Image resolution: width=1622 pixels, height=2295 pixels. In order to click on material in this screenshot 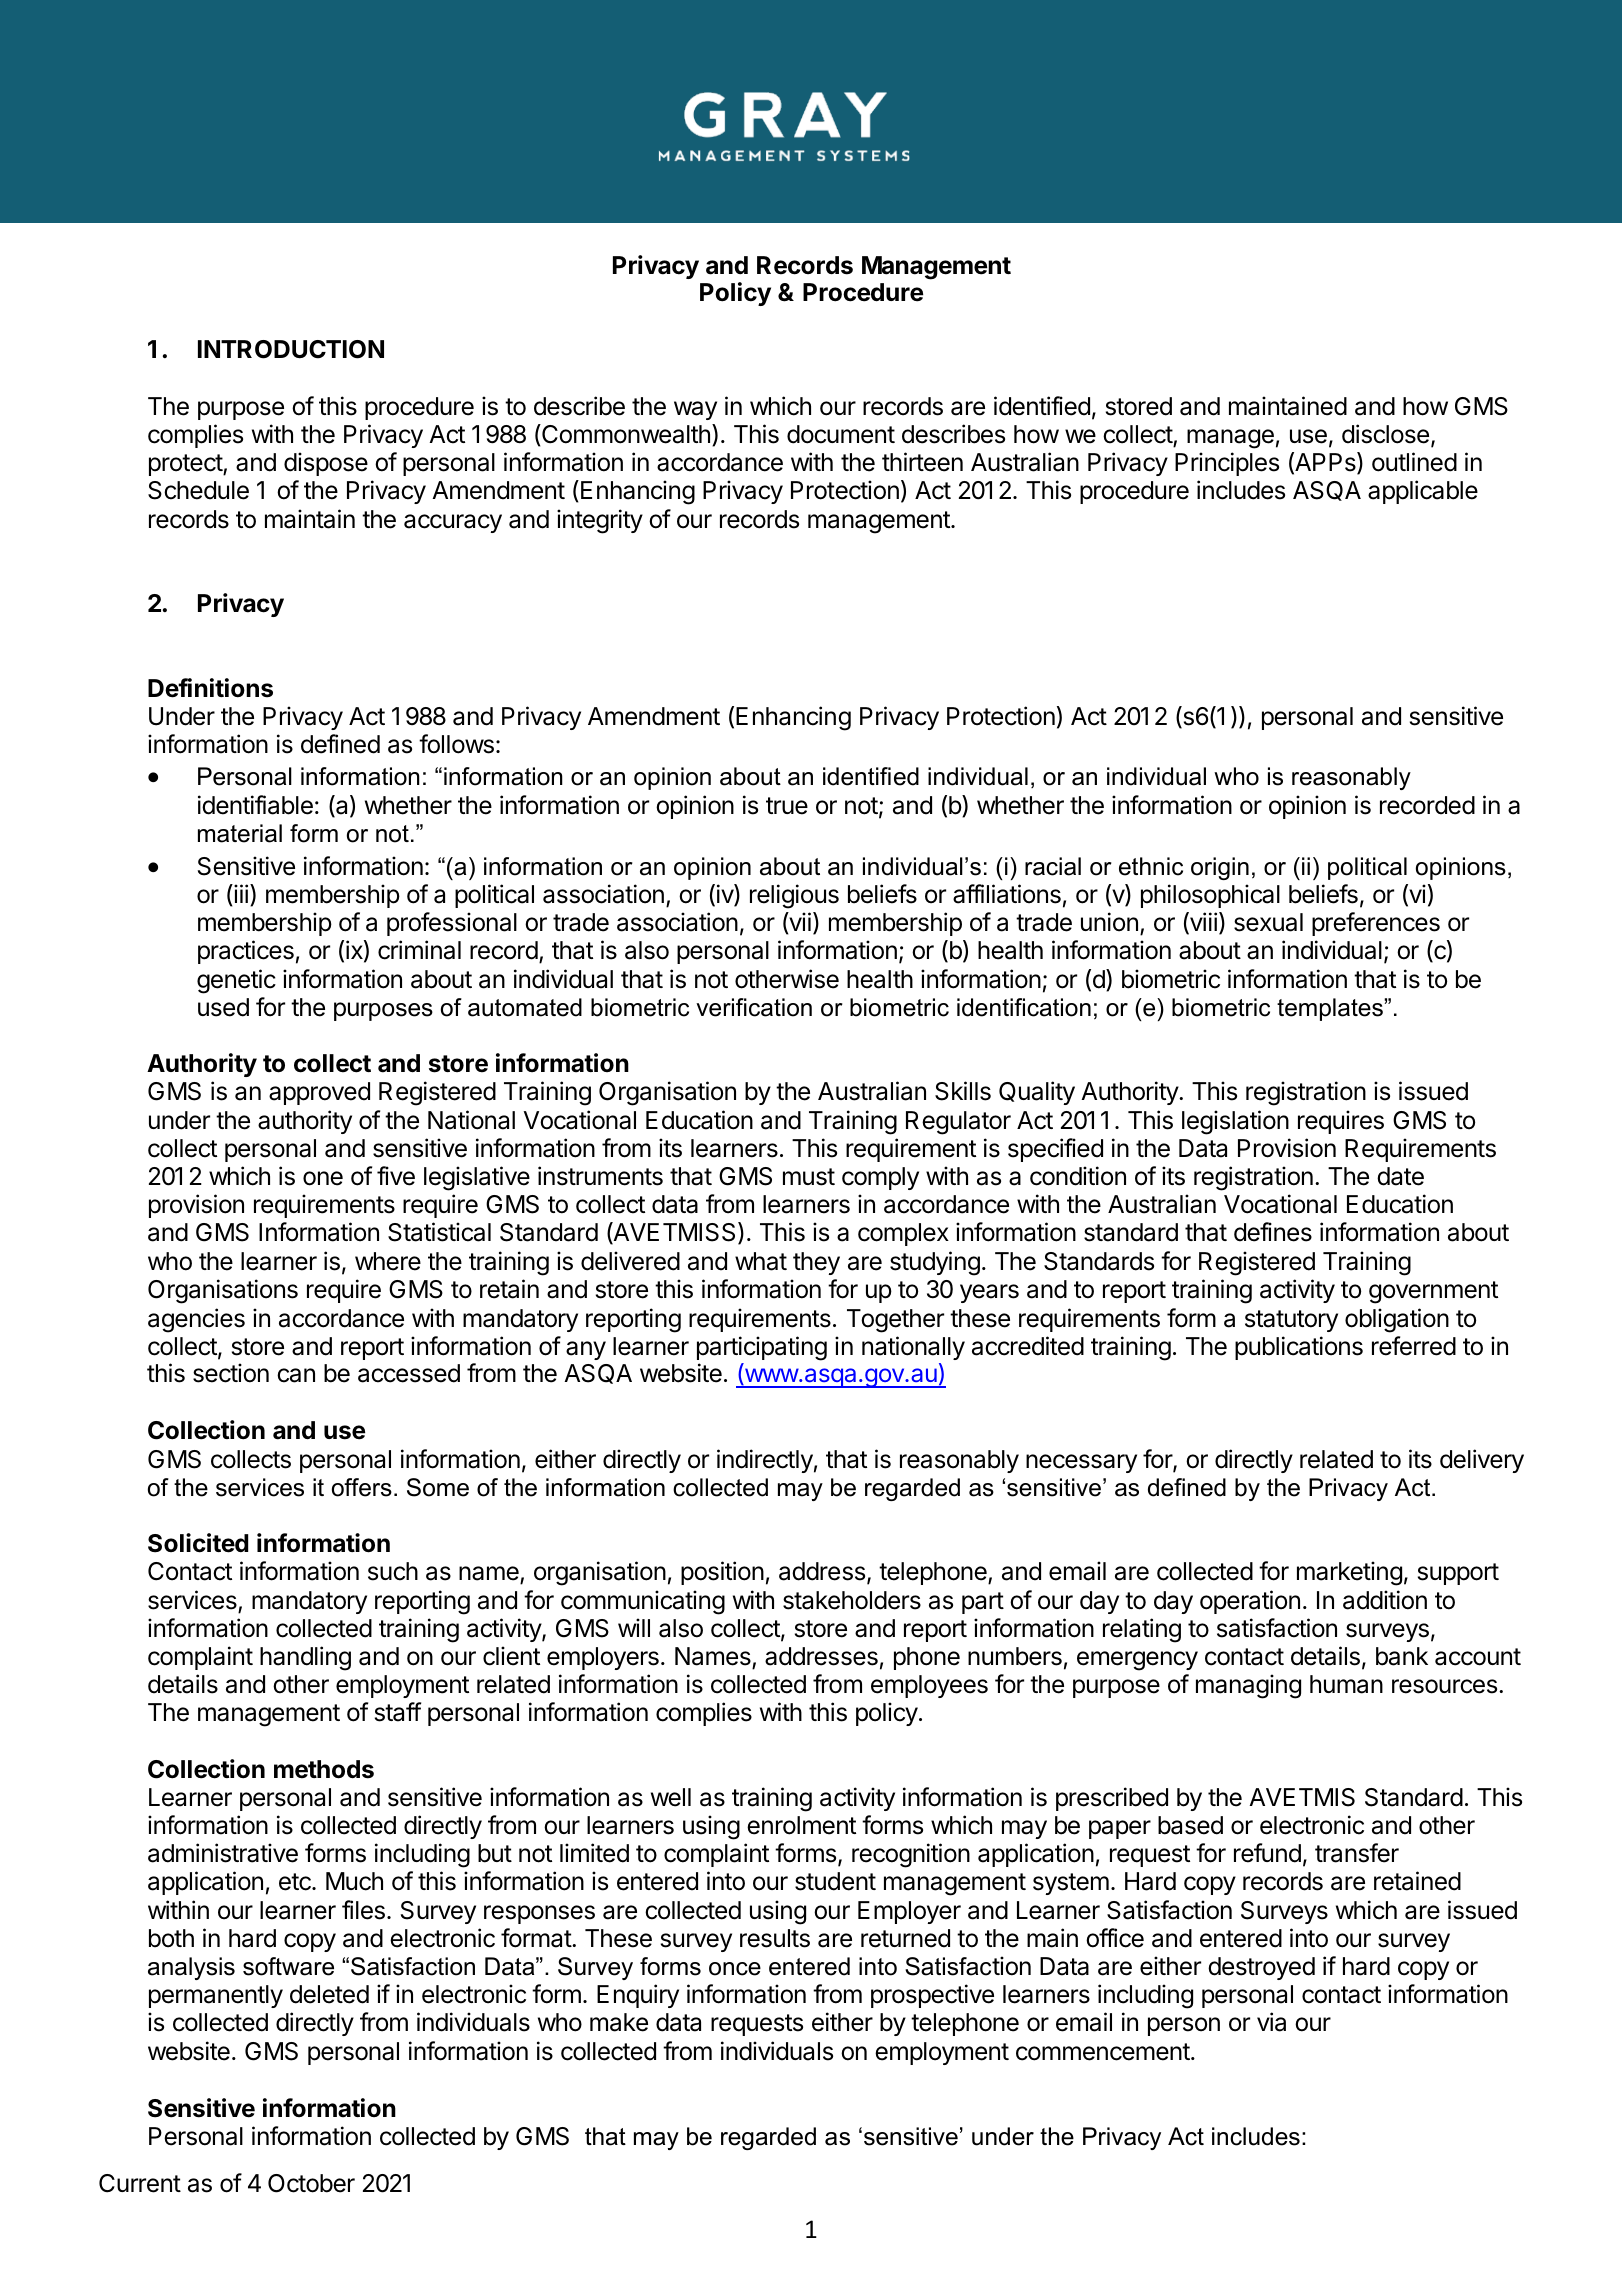, I will do `click(240, 833)`.
